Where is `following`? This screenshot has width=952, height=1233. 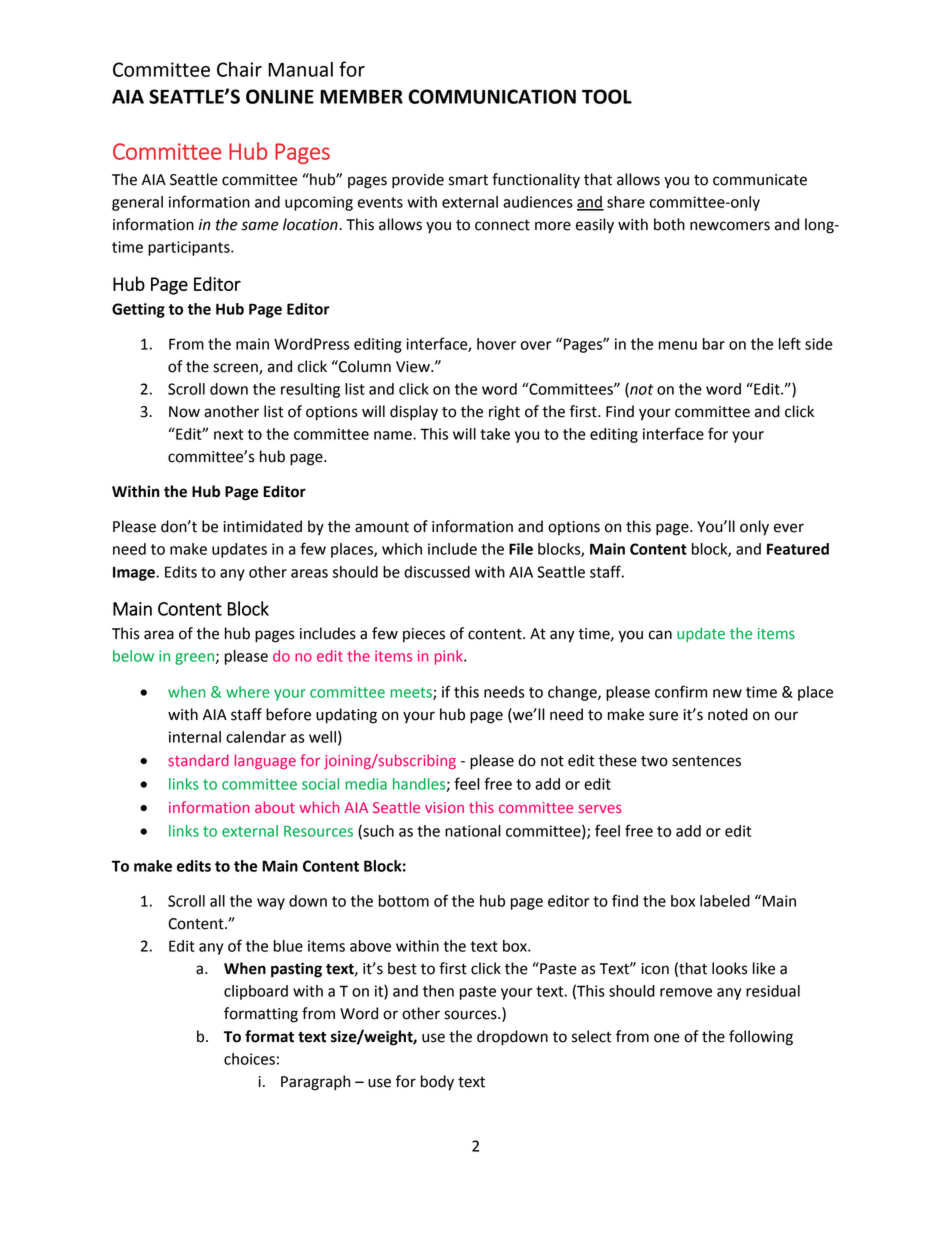 following is located at coordinates (761, 1038).
